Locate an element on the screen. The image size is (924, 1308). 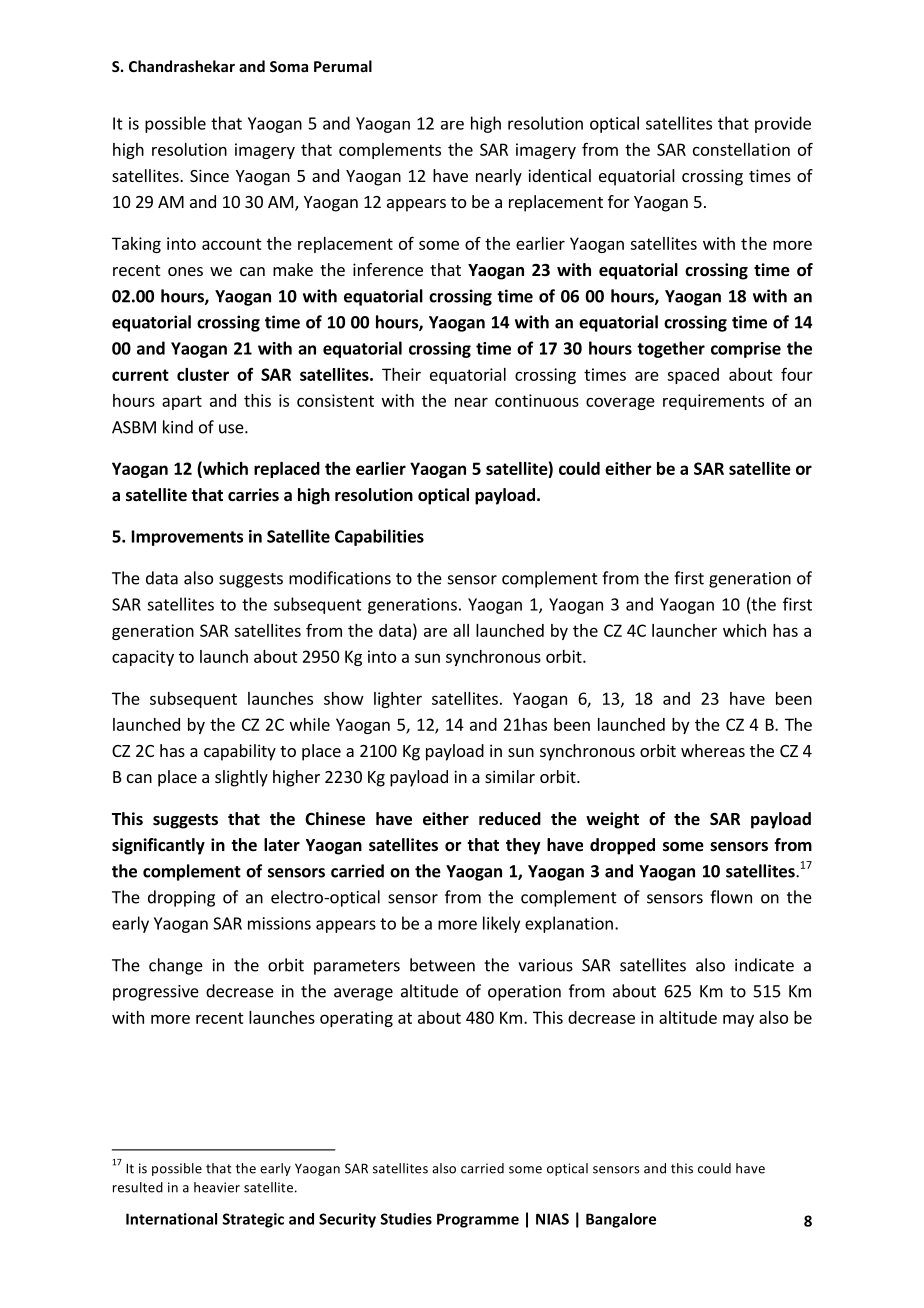
whereas is located at coordinates (713, 750).
